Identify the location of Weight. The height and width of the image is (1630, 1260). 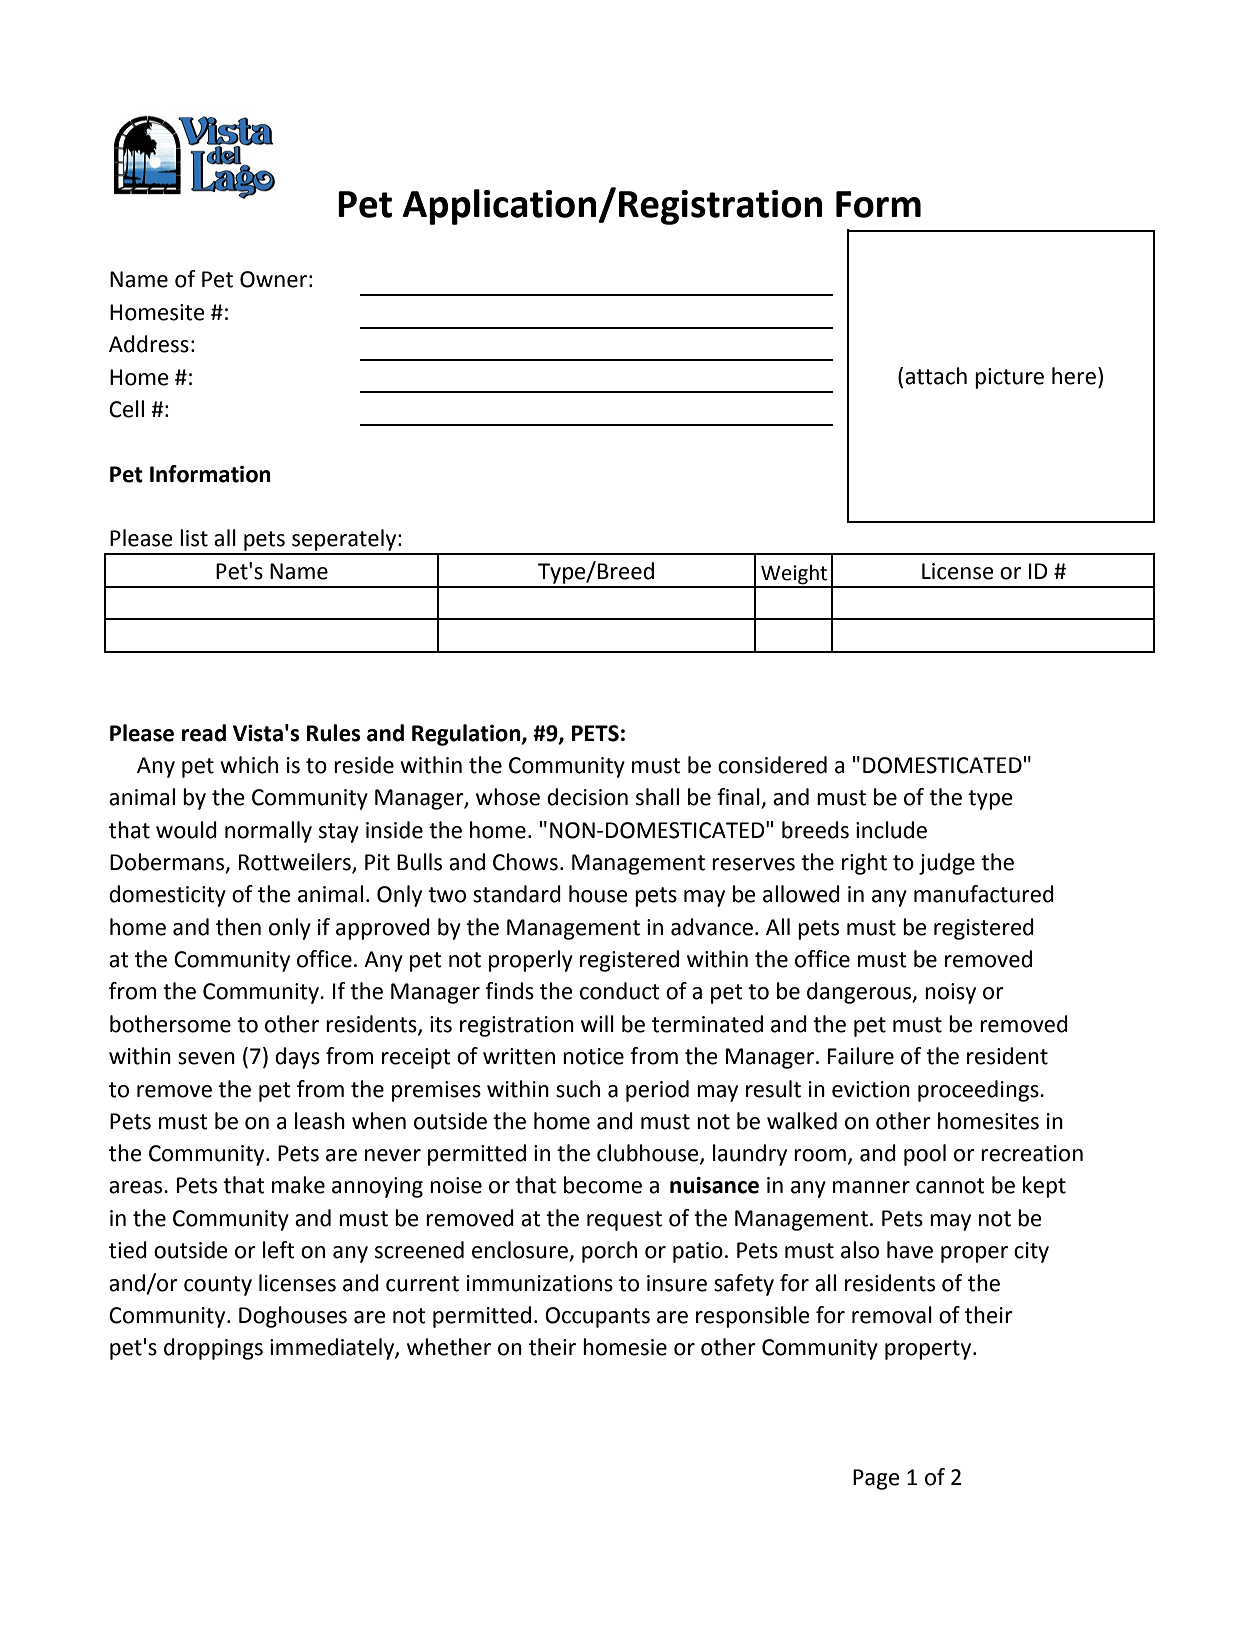
(794, 575).
